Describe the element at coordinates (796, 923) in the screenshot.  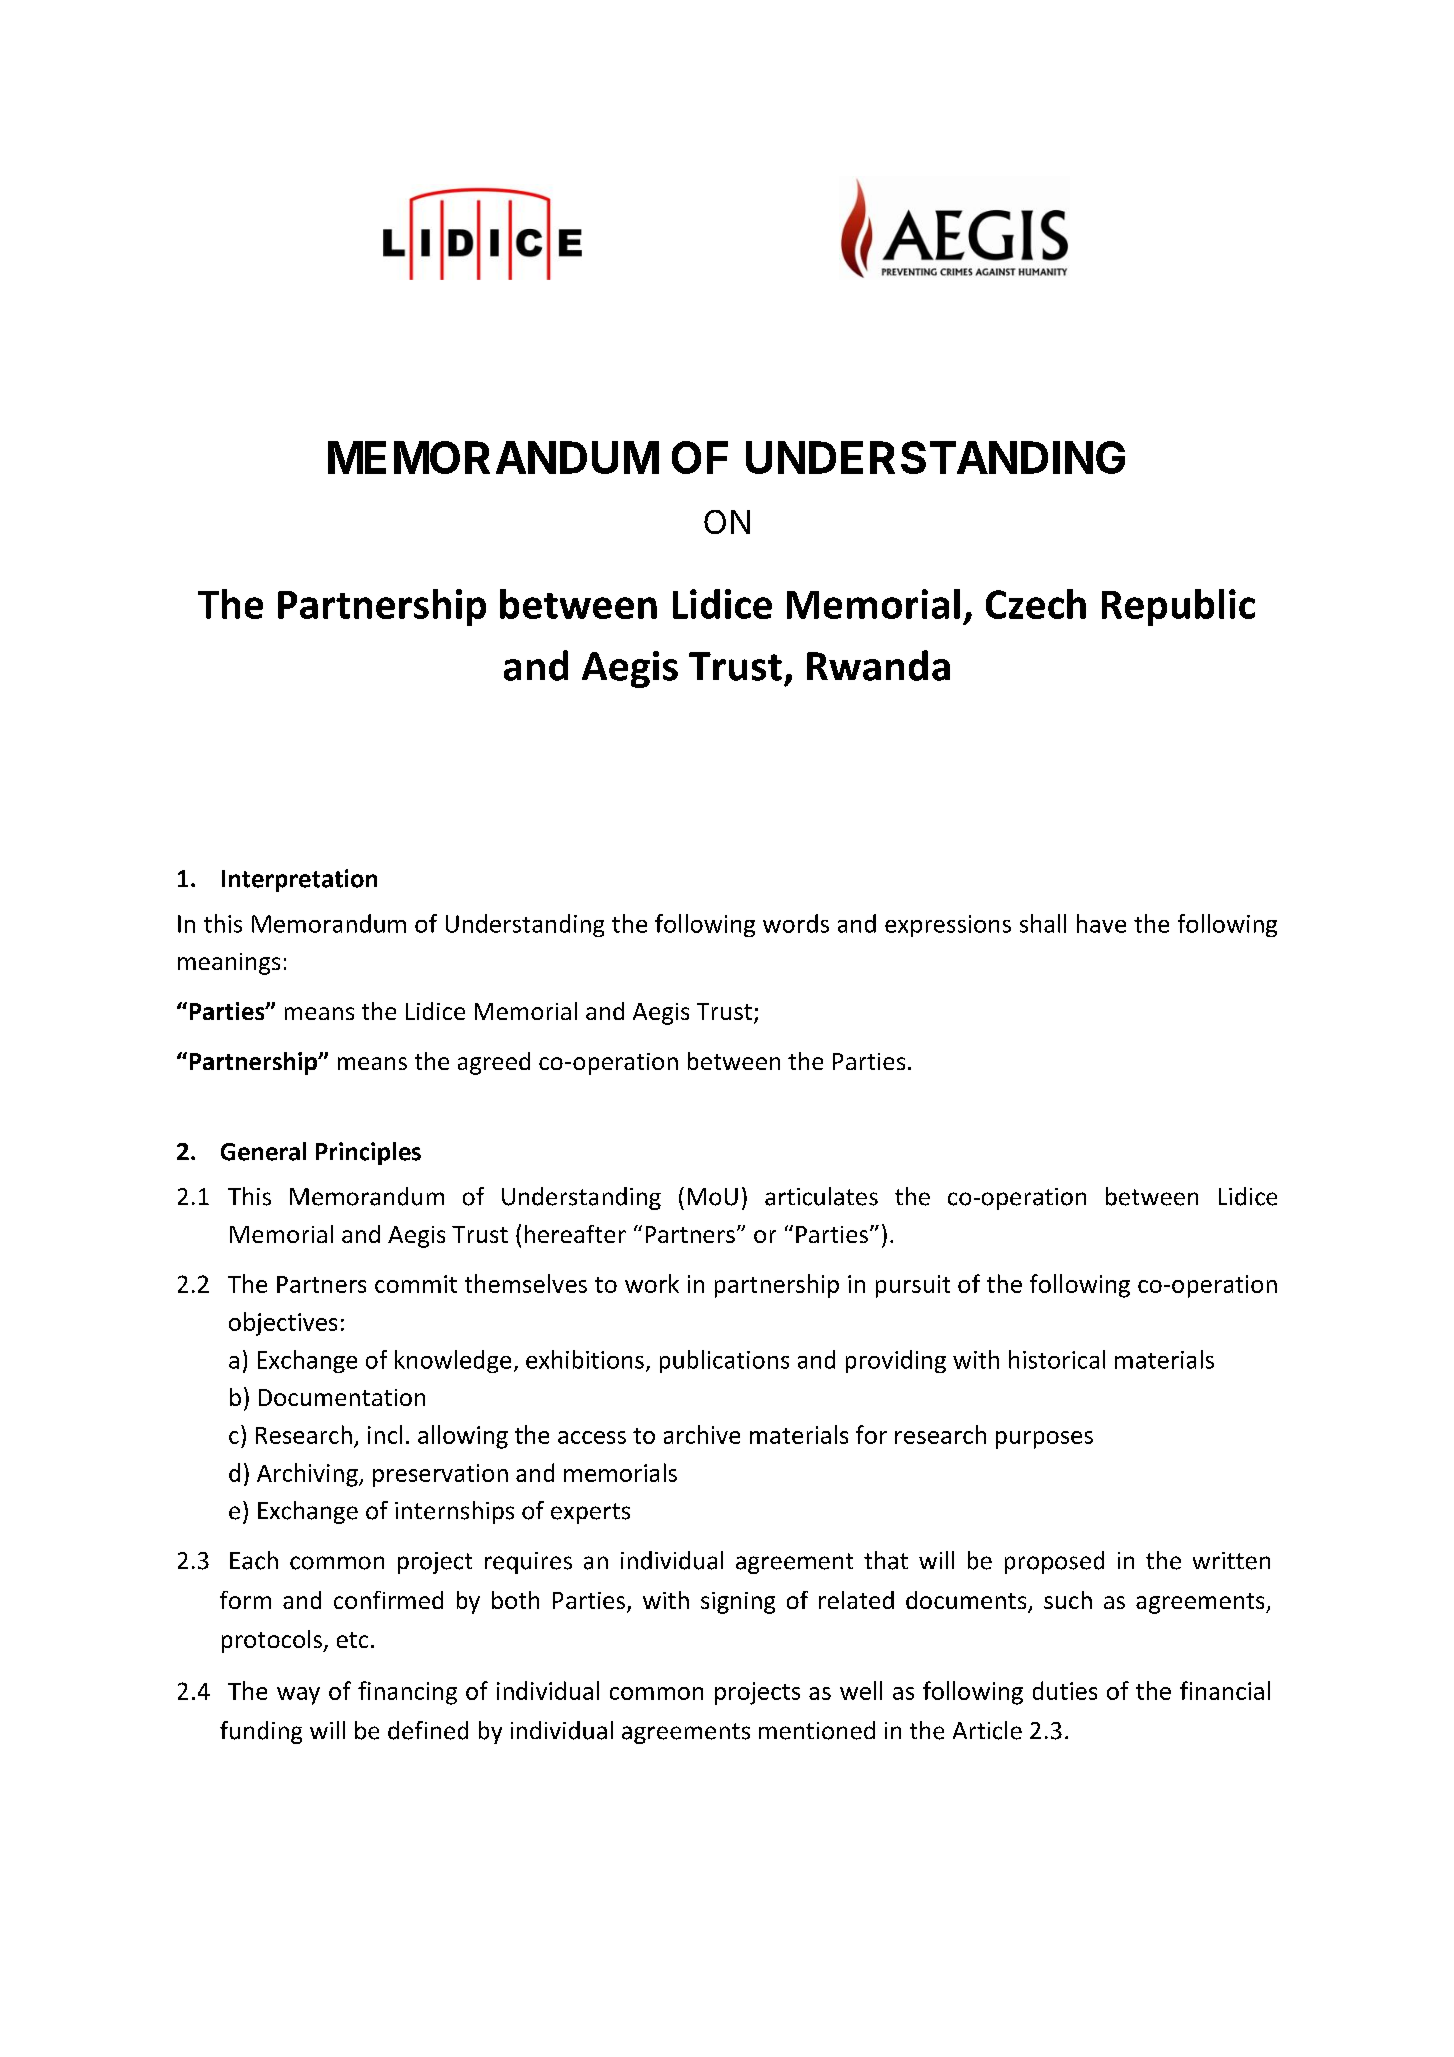
I see `words` at that location.
